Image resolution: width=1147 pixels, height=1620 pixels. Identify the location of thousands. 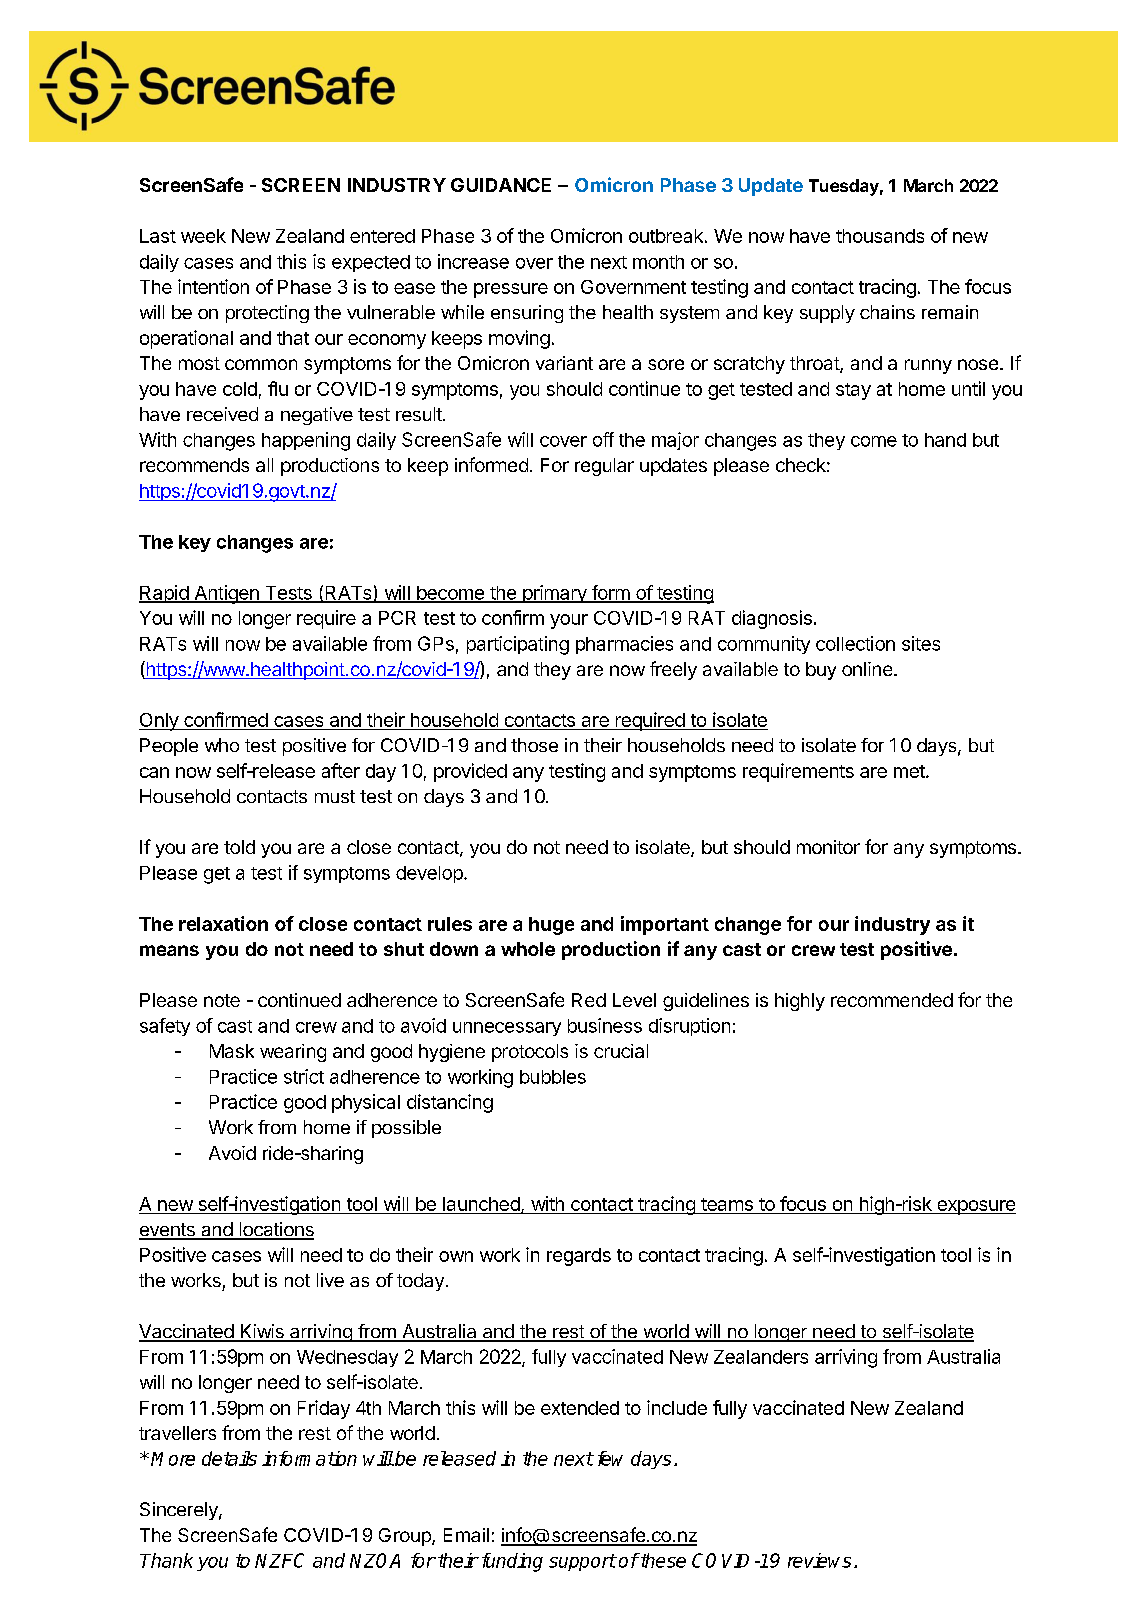
(880, 236).
